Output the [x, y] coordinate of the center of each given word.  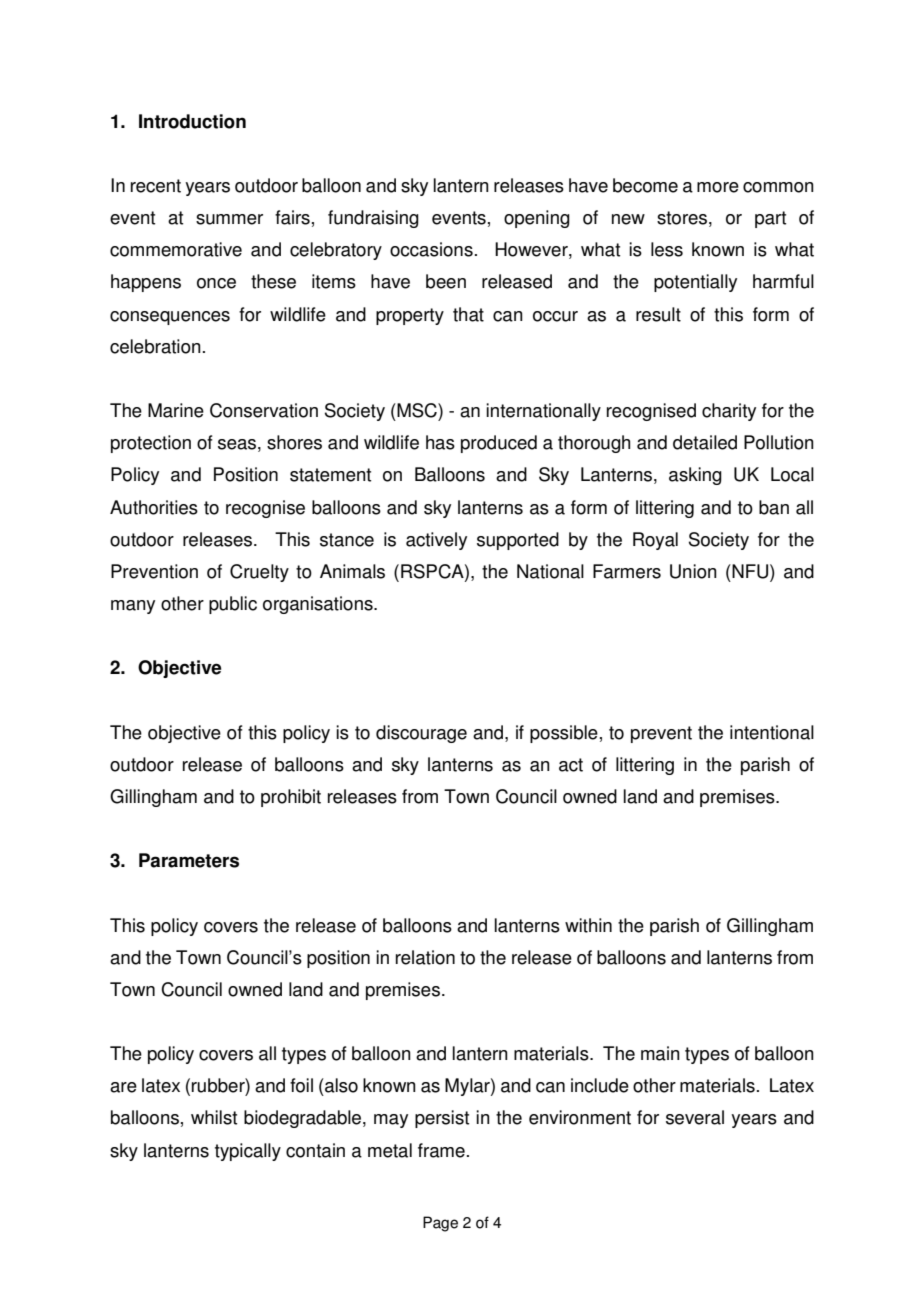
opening [537, 219]
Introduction [192, 121]
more [718, 187]
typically [248, 1152]
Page [440, 1224]
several [695, 1117]
